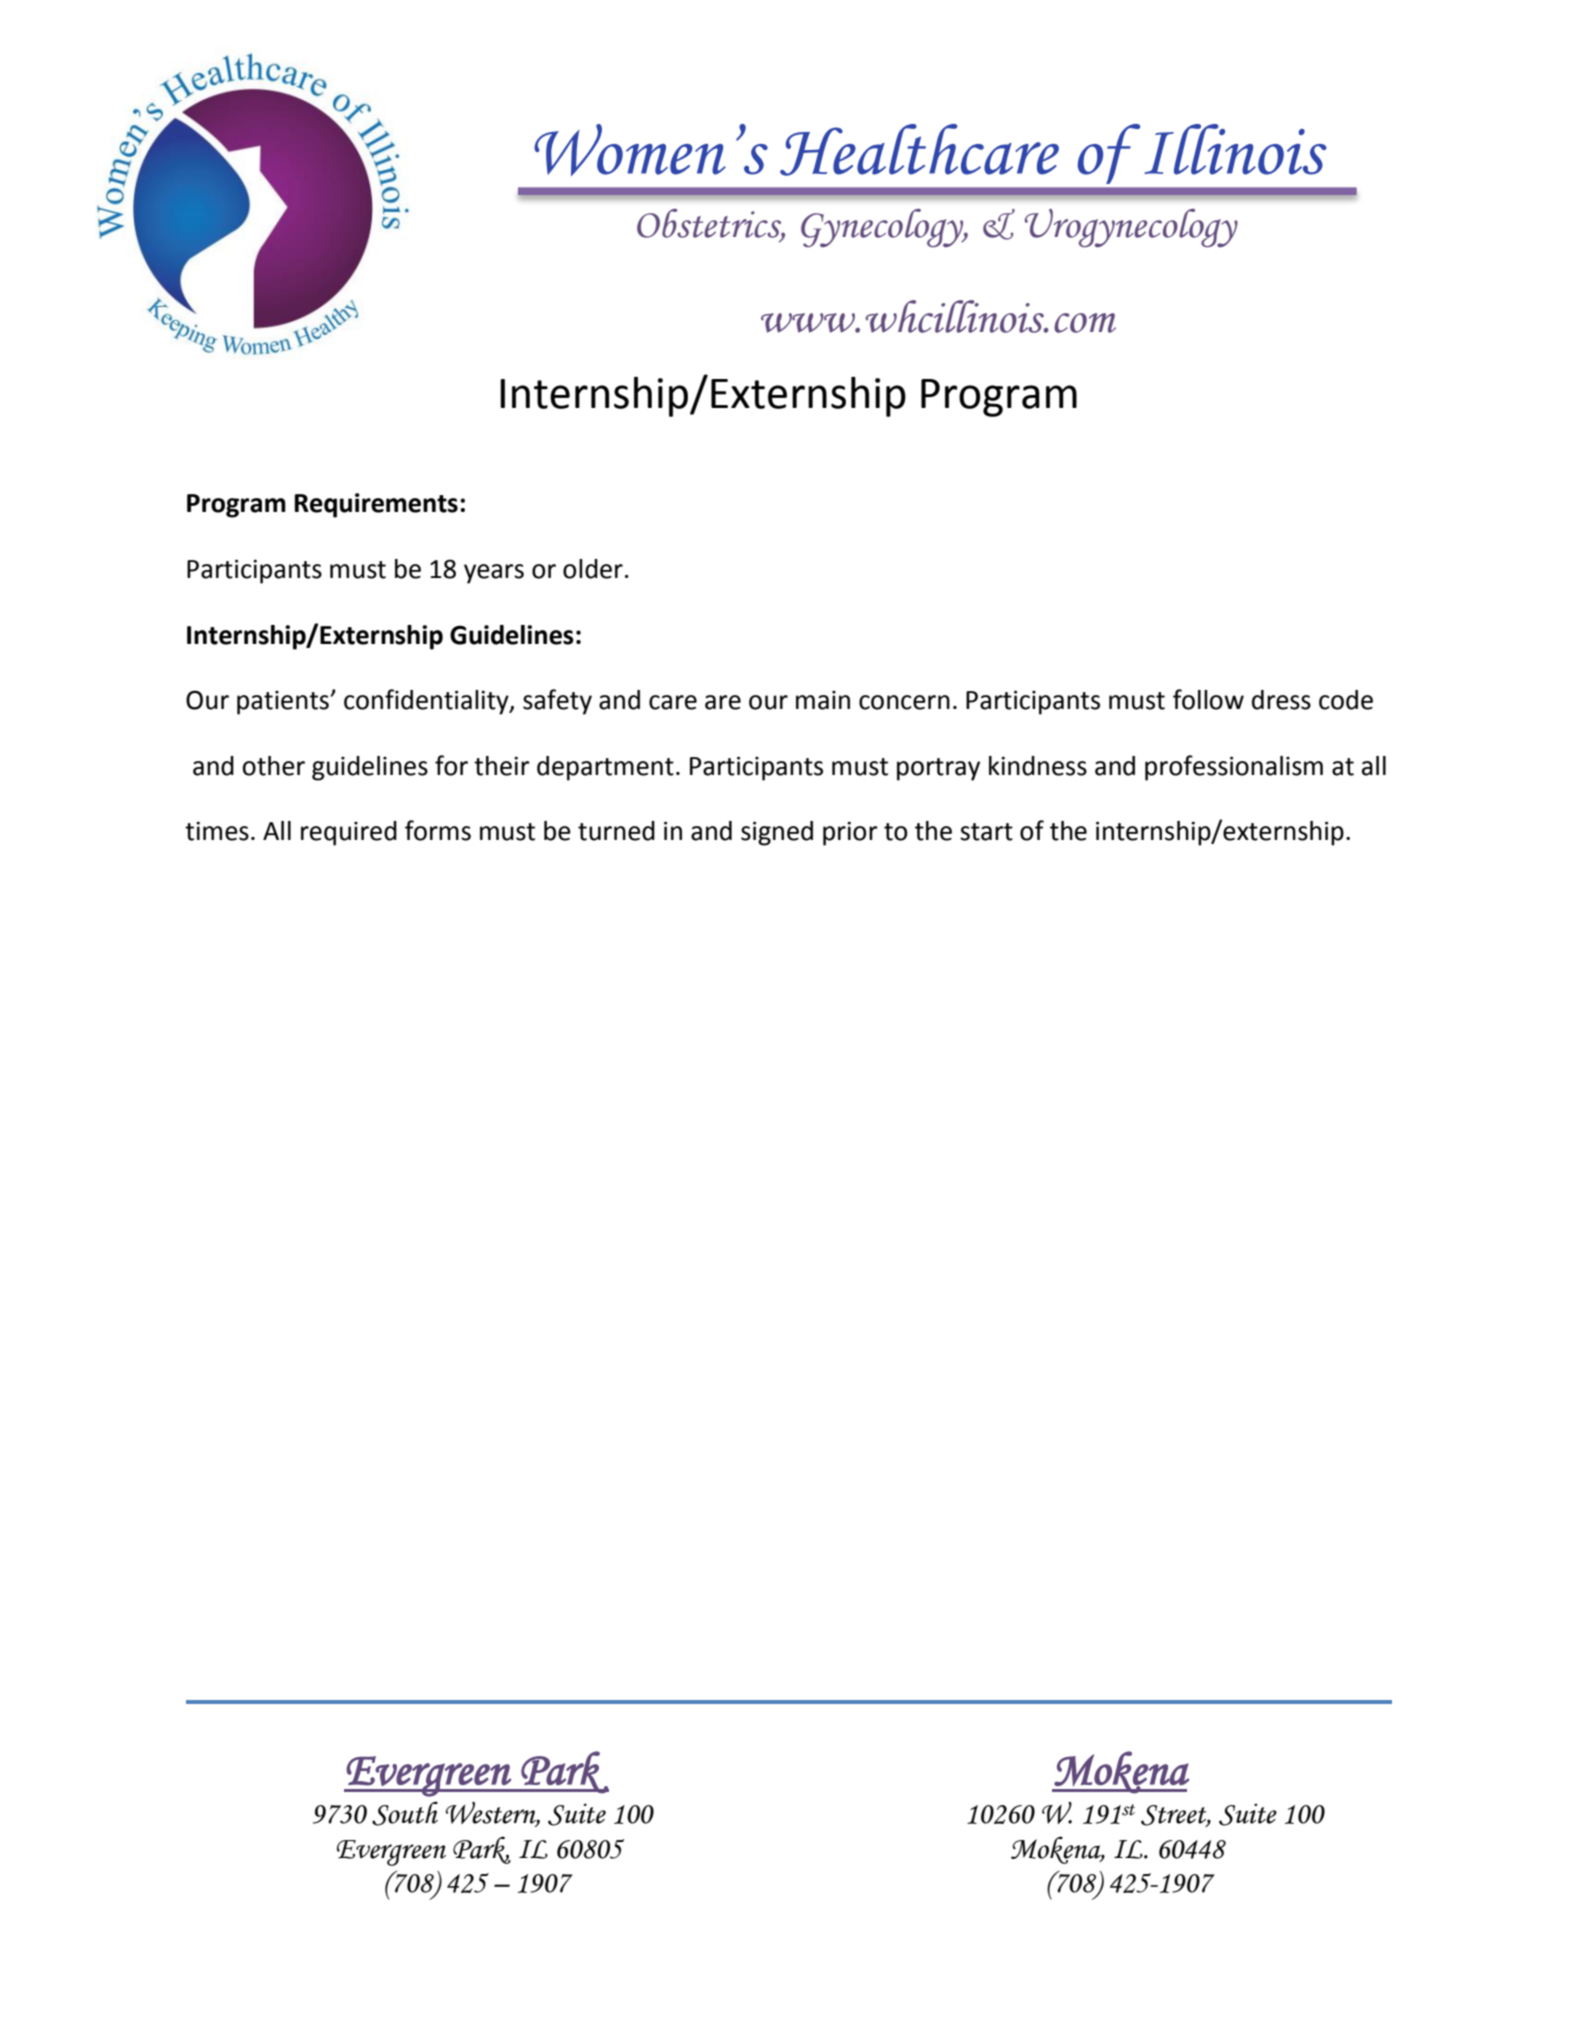 This screenshot has height=2041, width=1577. Describe the element at coordinates (1038, 766) in the screenshot. I see `kindness` at that location.
